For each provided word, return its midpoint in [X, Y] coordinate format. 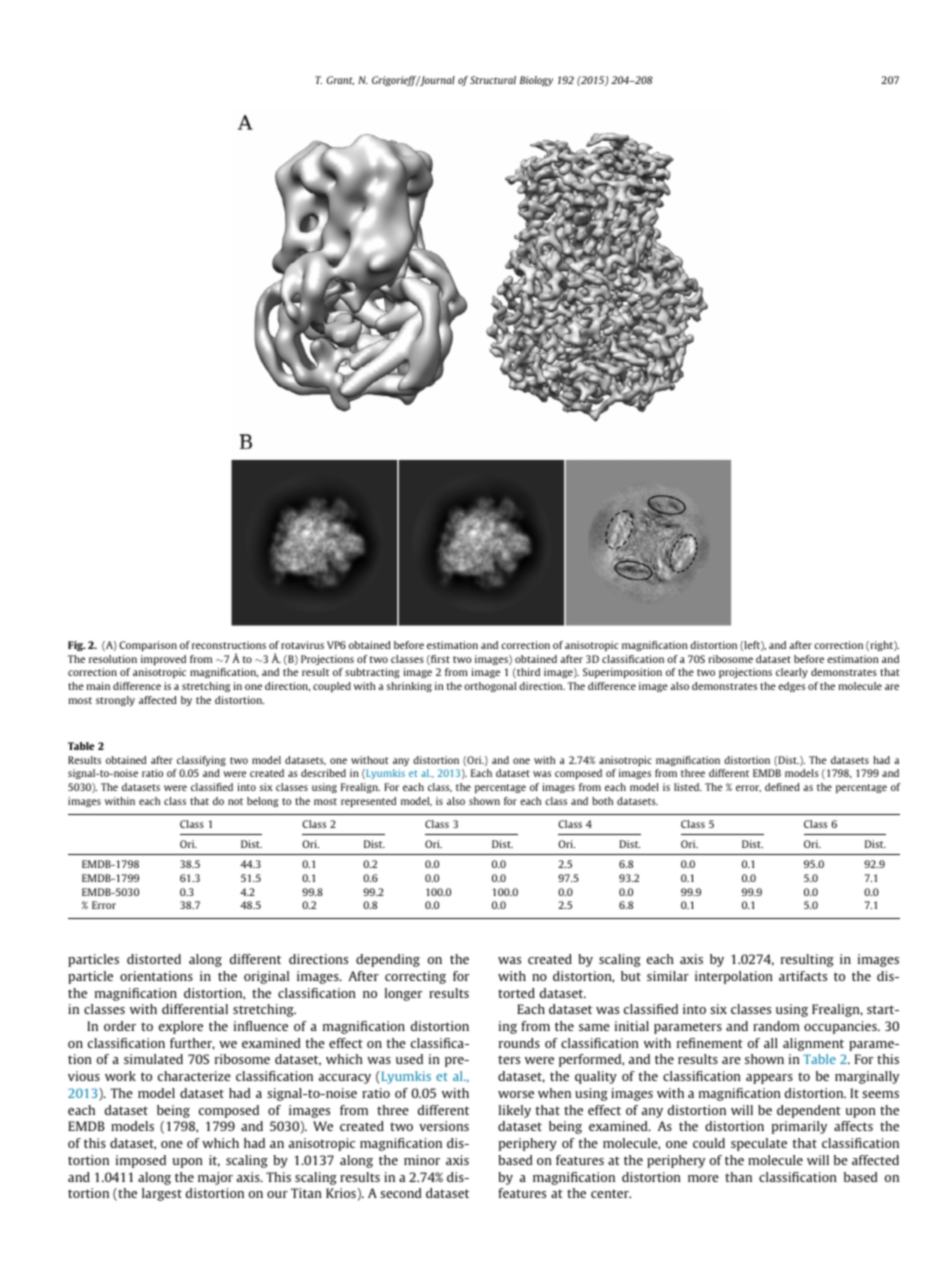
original [266, 977]
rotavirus [302, 645]
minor [422, 1160]
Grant [340, 80]
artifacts [803, 976]
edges [791, 687]
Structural [493, 80]
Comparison [148, 646]
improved [163, 660]
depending [388, 960]
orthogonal [490, 687]
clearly [792, 673]
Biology [536, 81]
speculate [759, 1144]
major [215, 1178]
